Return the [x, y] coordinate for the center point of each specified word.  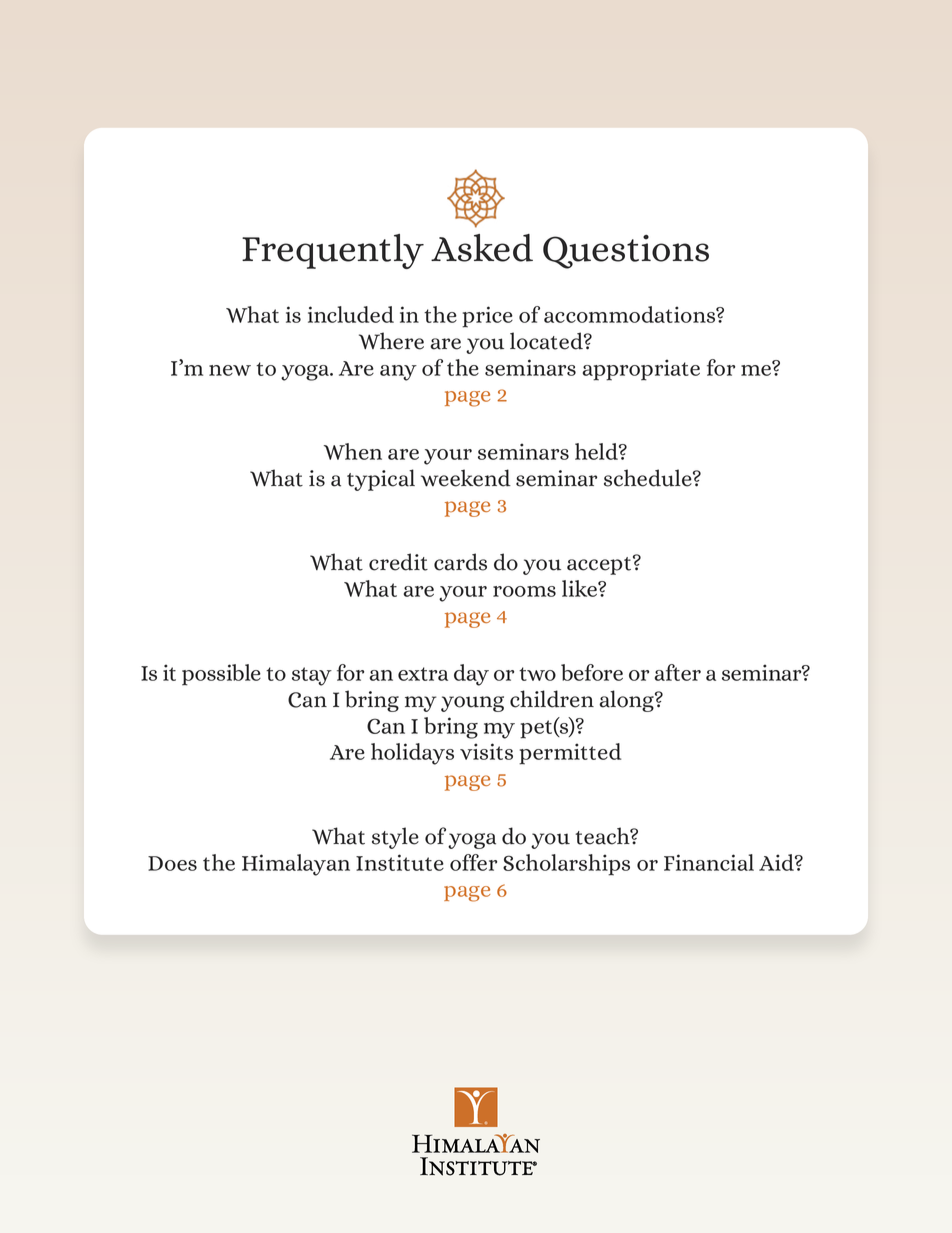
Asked [482, 248]
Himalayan [296, 865]
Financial [709, 862]
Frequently [333, 251]
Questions [626, 252]
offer [473, 862]
